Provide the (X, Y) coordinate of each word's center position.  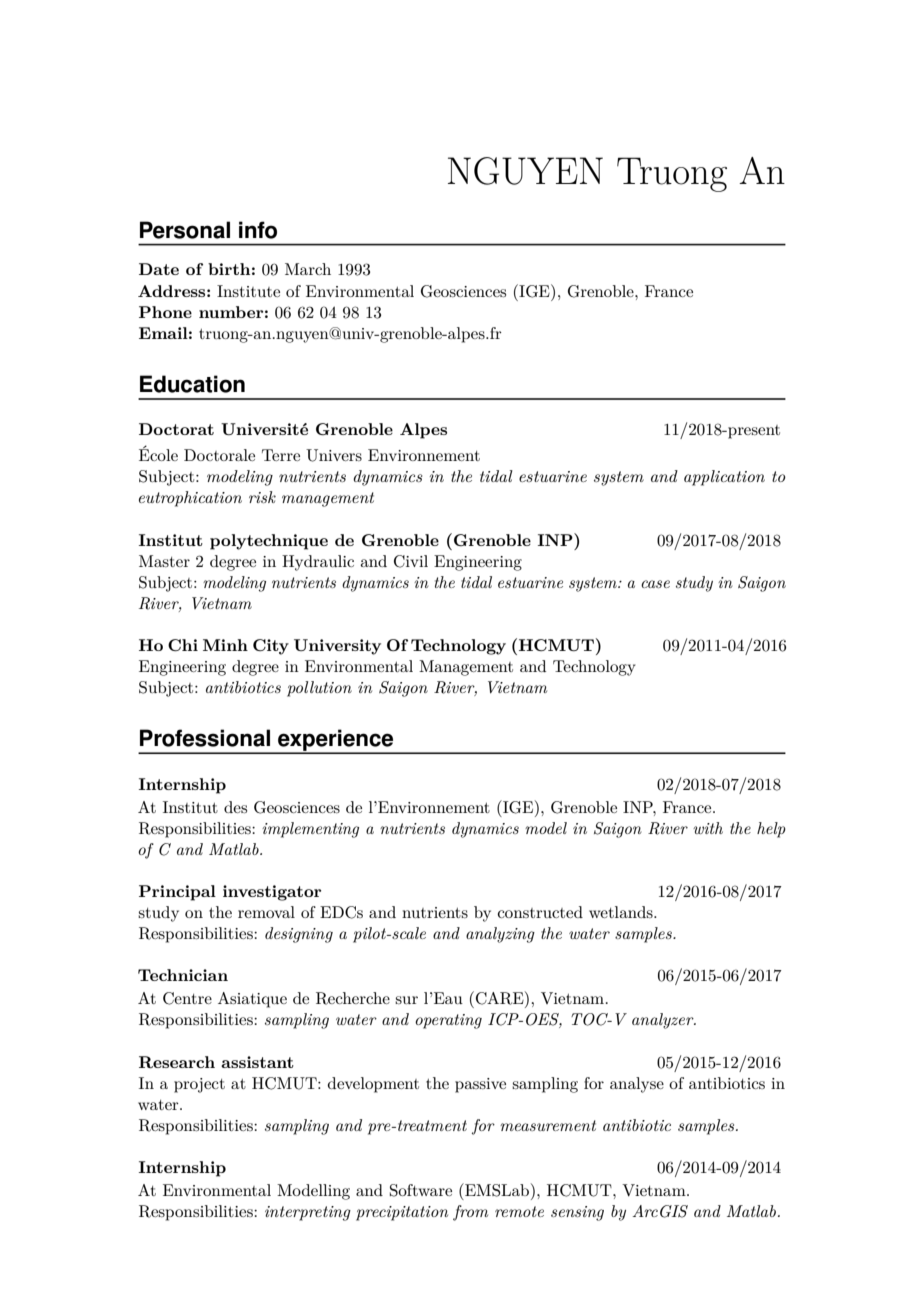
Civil (411, 561)
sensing (577, 1213)
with (708, 828)
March (308, 269)
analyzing (500, 935)
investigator (272, 893)
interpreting (308, 1213)
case (655, 584)
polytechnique (269, 542)
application (724, 478)
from (470, 1213)
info (258, 230)
